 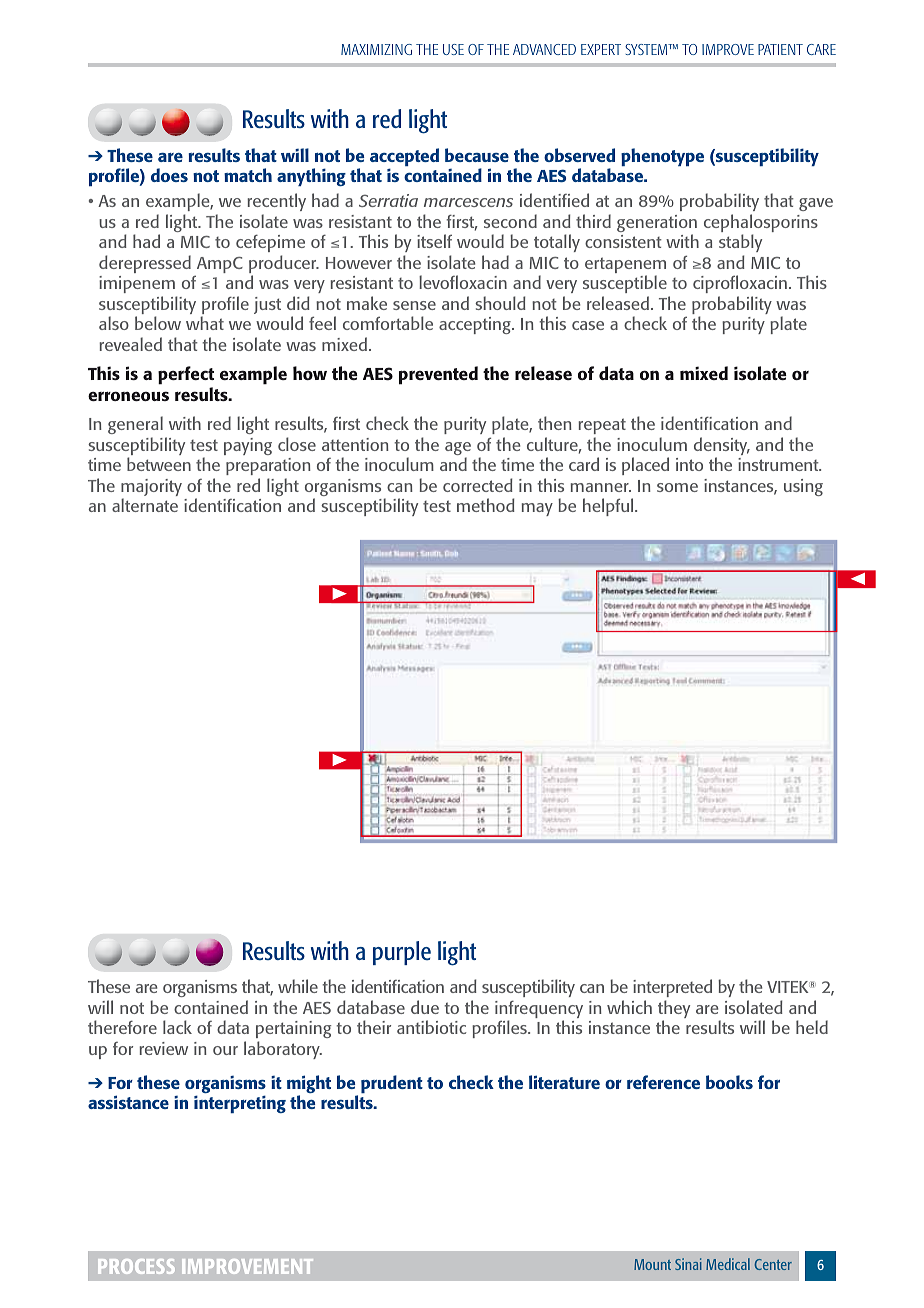 What do you see at coordinates (136, 1266) in the screenshot?
I see `PROCESS` at bounding box center [136, 1266].
